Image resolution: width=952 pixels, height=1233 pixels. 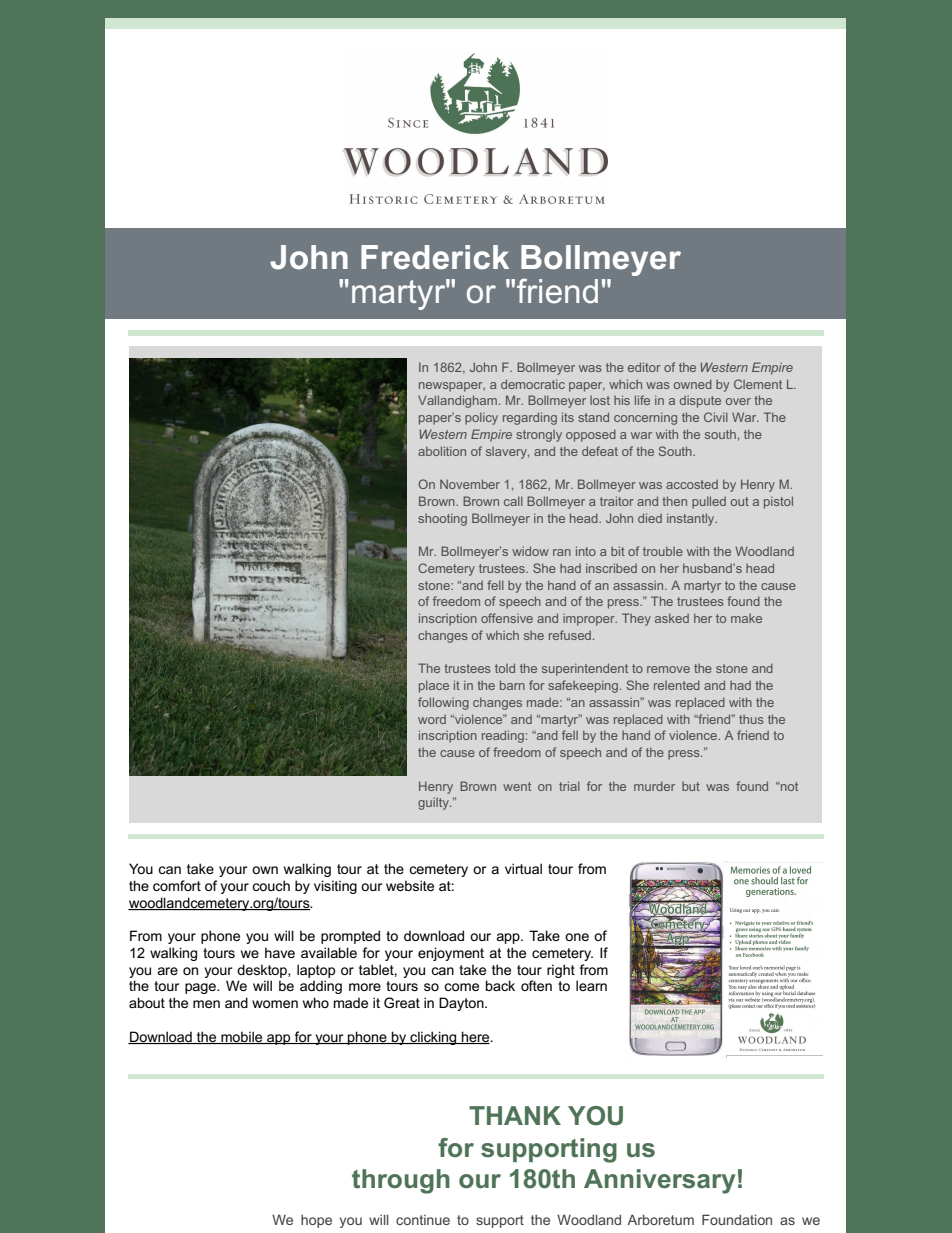 What do you see at coordinates (533, 384) in the screenshot?
I see `democratic` at bounding box center [533, 384].
